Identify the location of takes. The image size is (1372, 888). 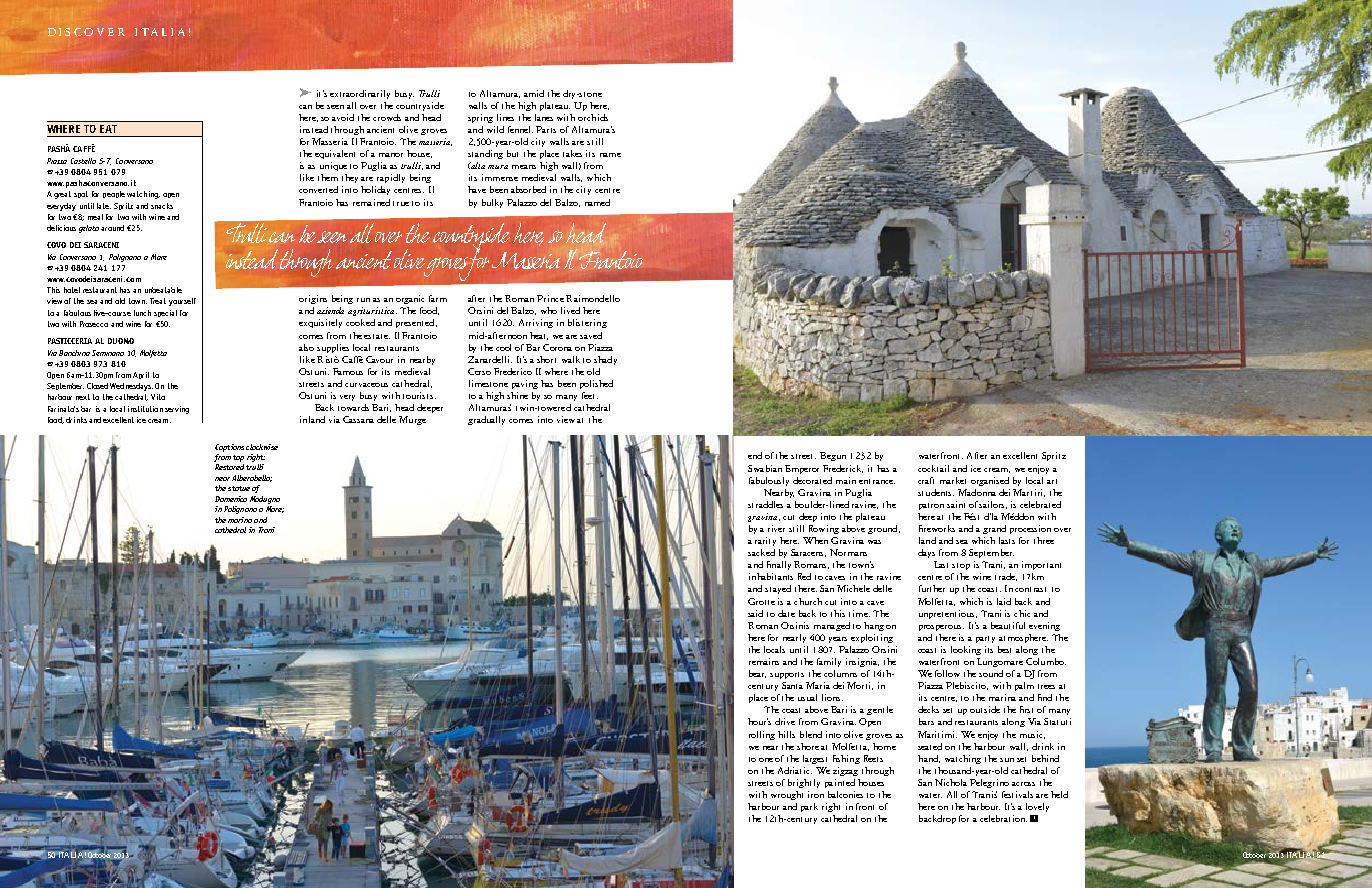
(572, 153).
